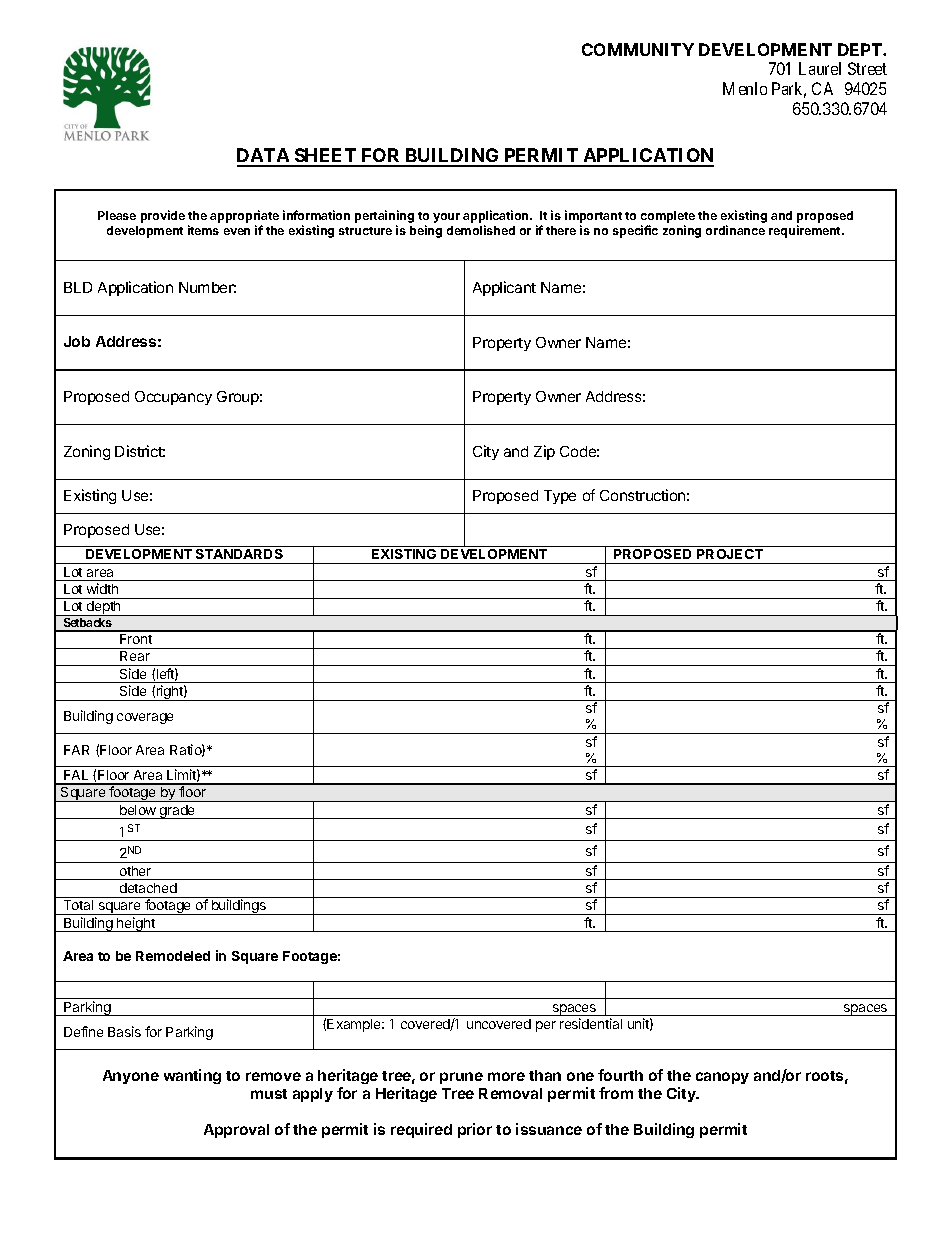 Image resolution: width=952 pixels, height=1233 pixels. Describe the element at coordinates (145, 718) in the image. I see `coverage` at that location.
